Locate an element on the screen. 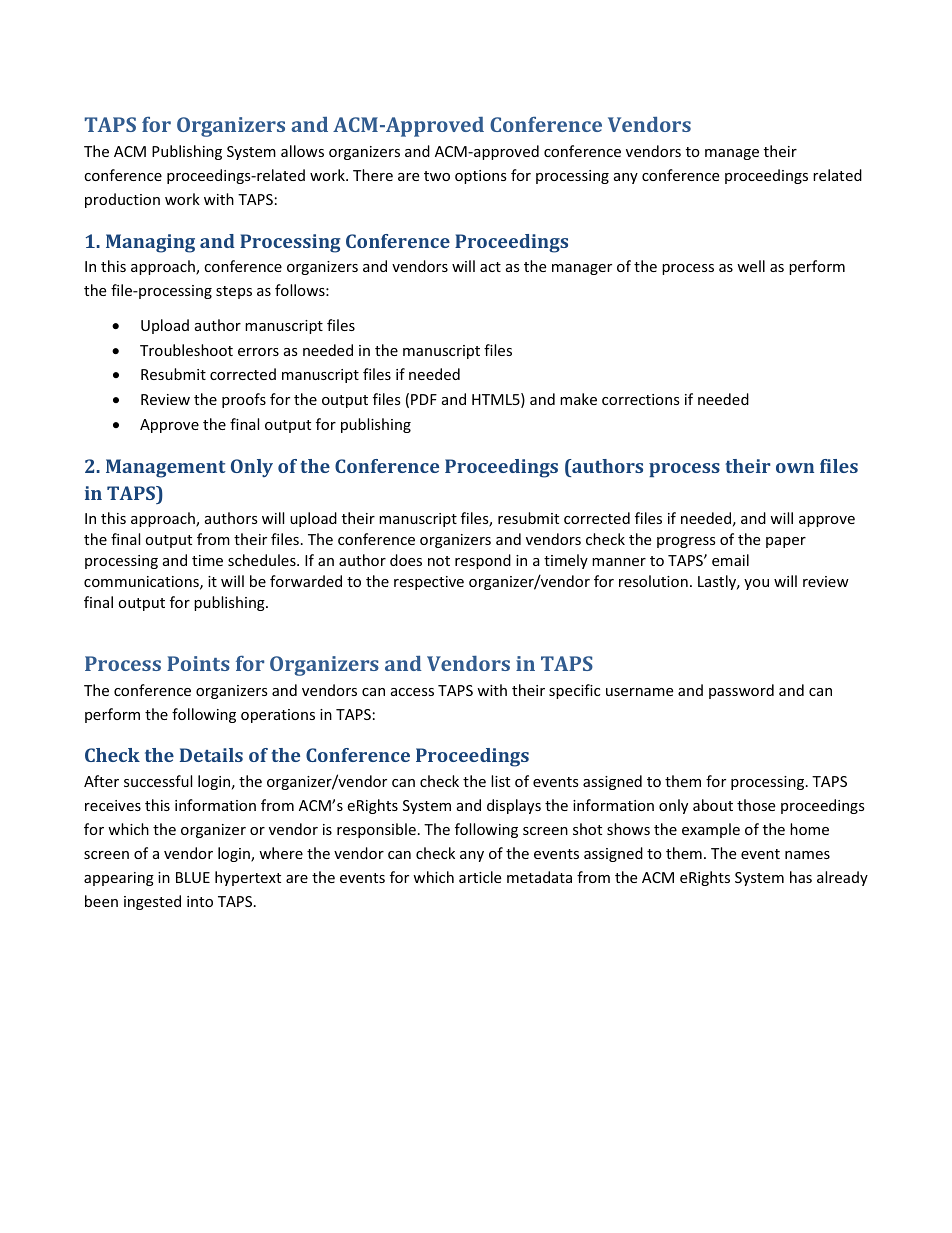 The image size is (952, 1233). article is located at coordinates (480, 877).
